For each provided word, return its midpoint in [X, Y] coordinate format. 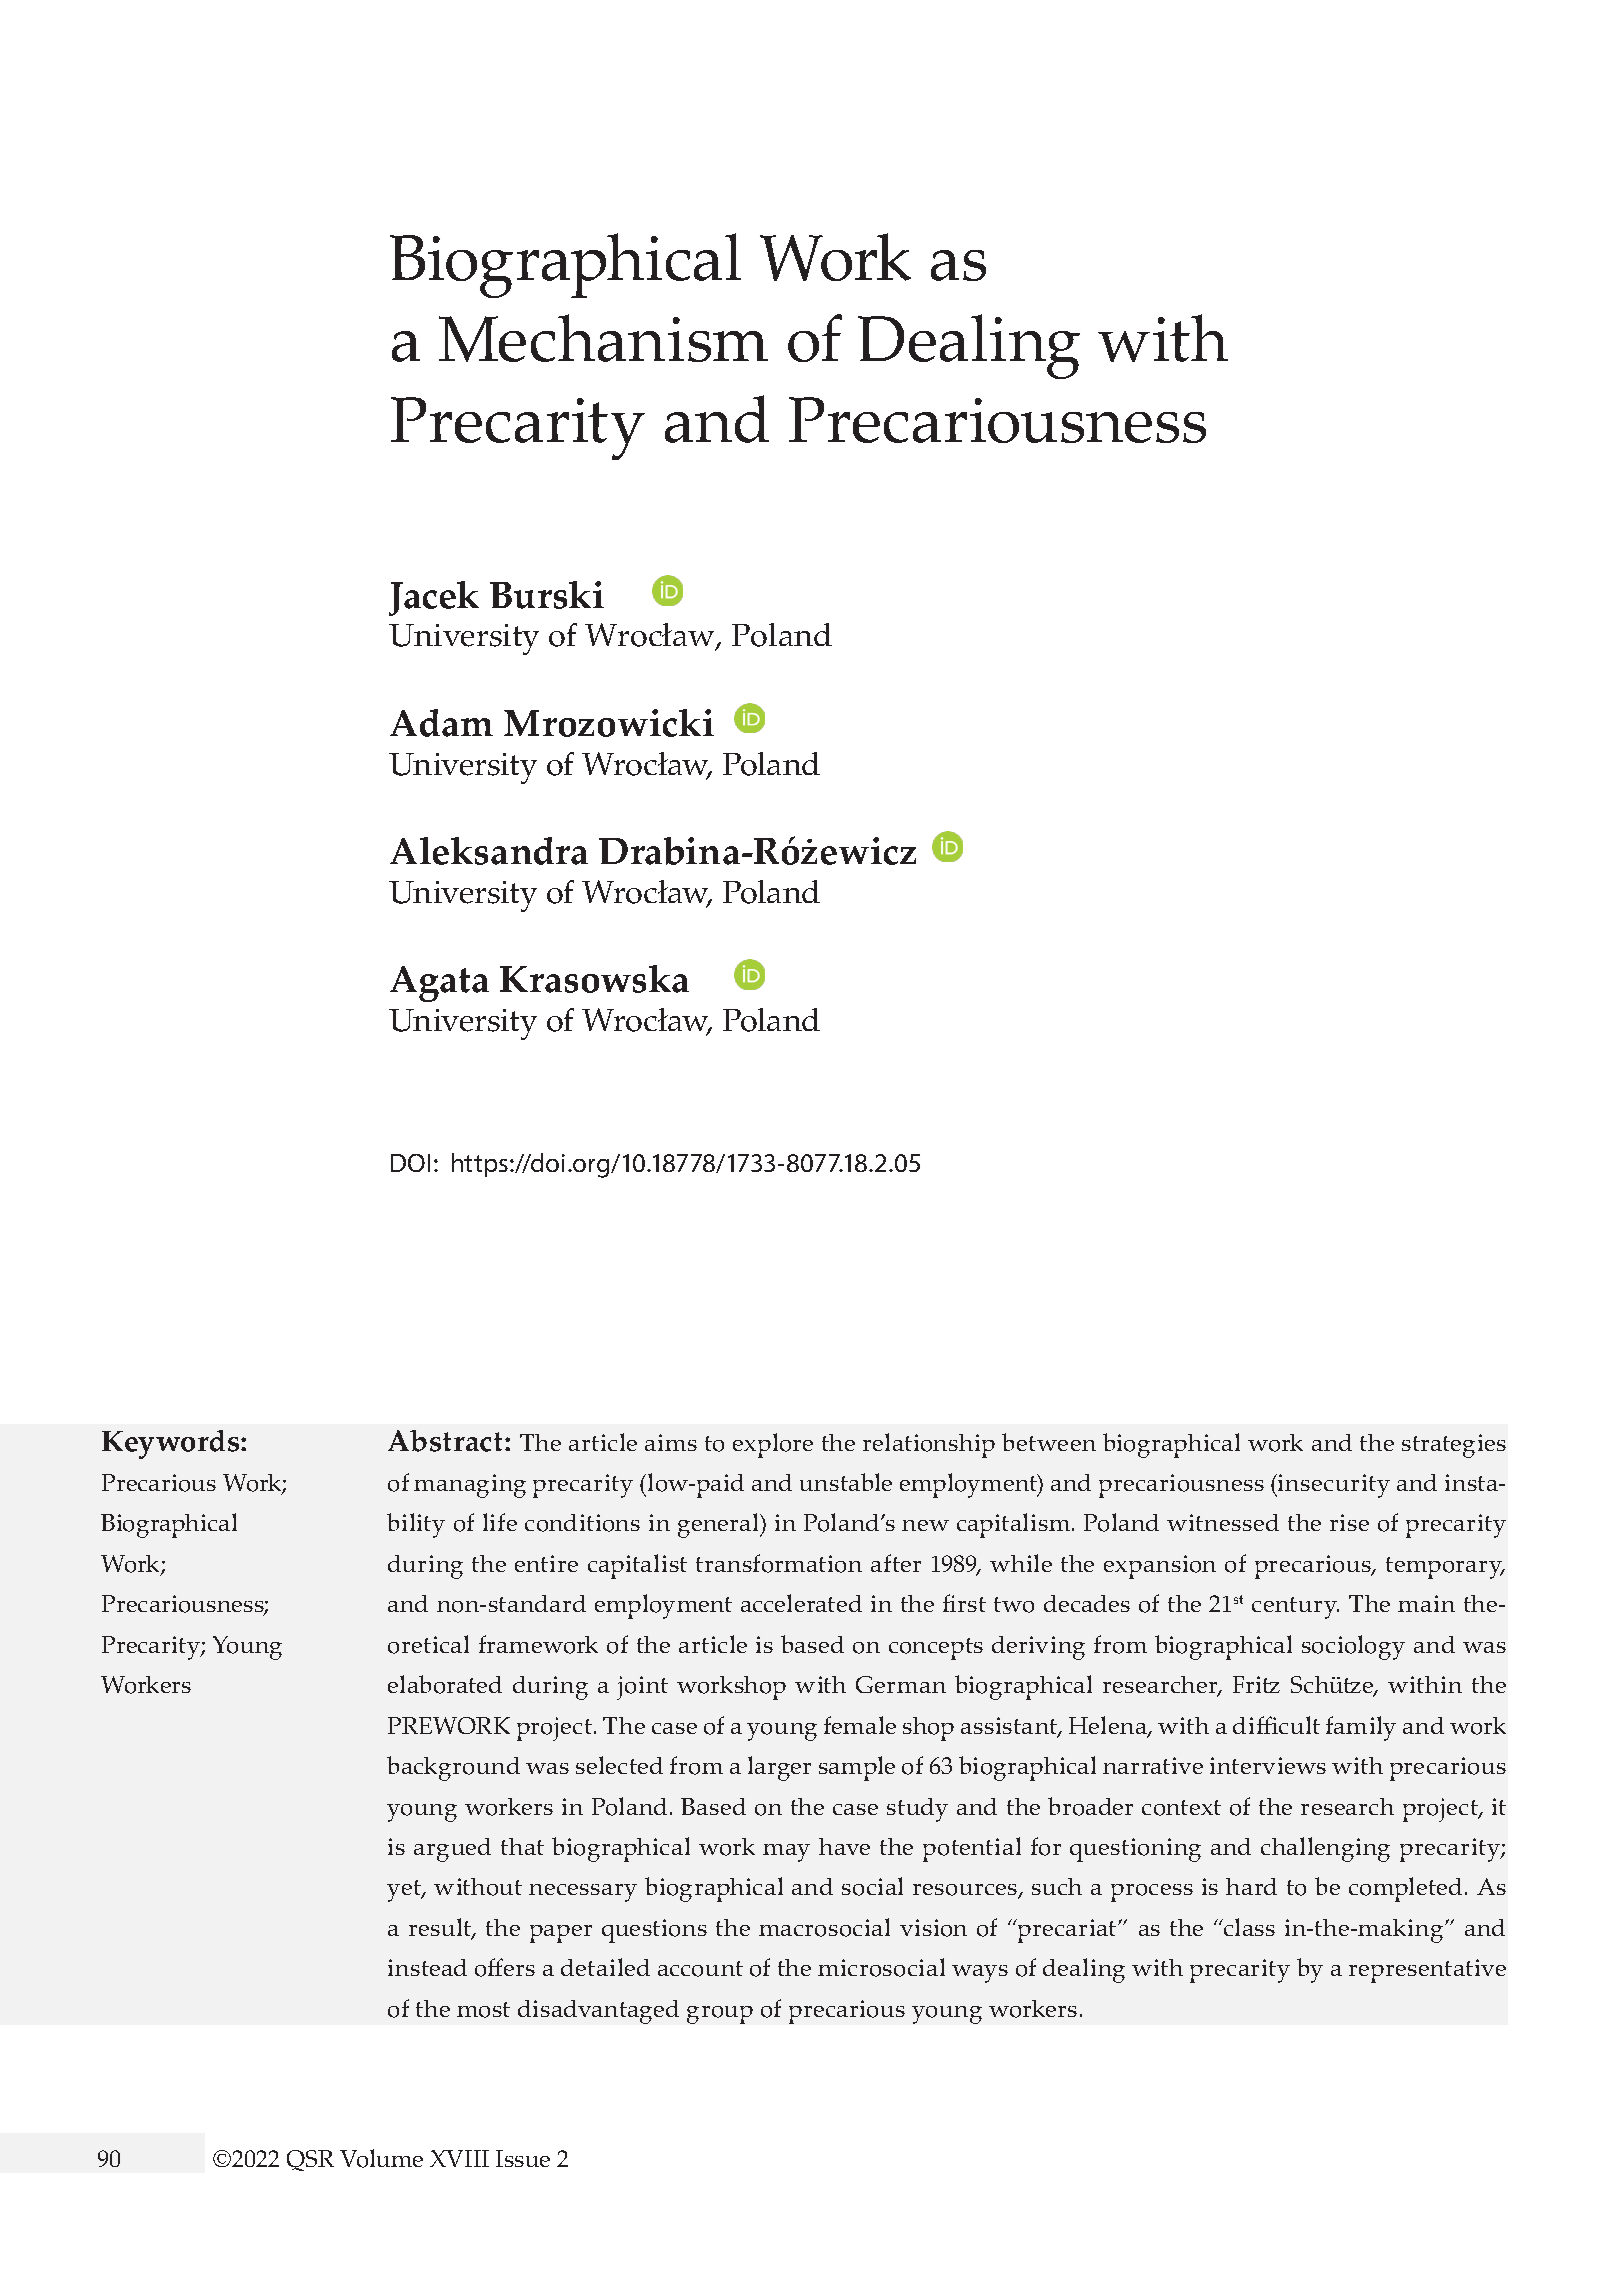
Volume [381, 2158]
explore [773, 1445]
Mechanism [603, 338]
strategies [1454, 1446]
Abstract [447, 1441]
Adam [441, 723]
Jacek [434, 598]
